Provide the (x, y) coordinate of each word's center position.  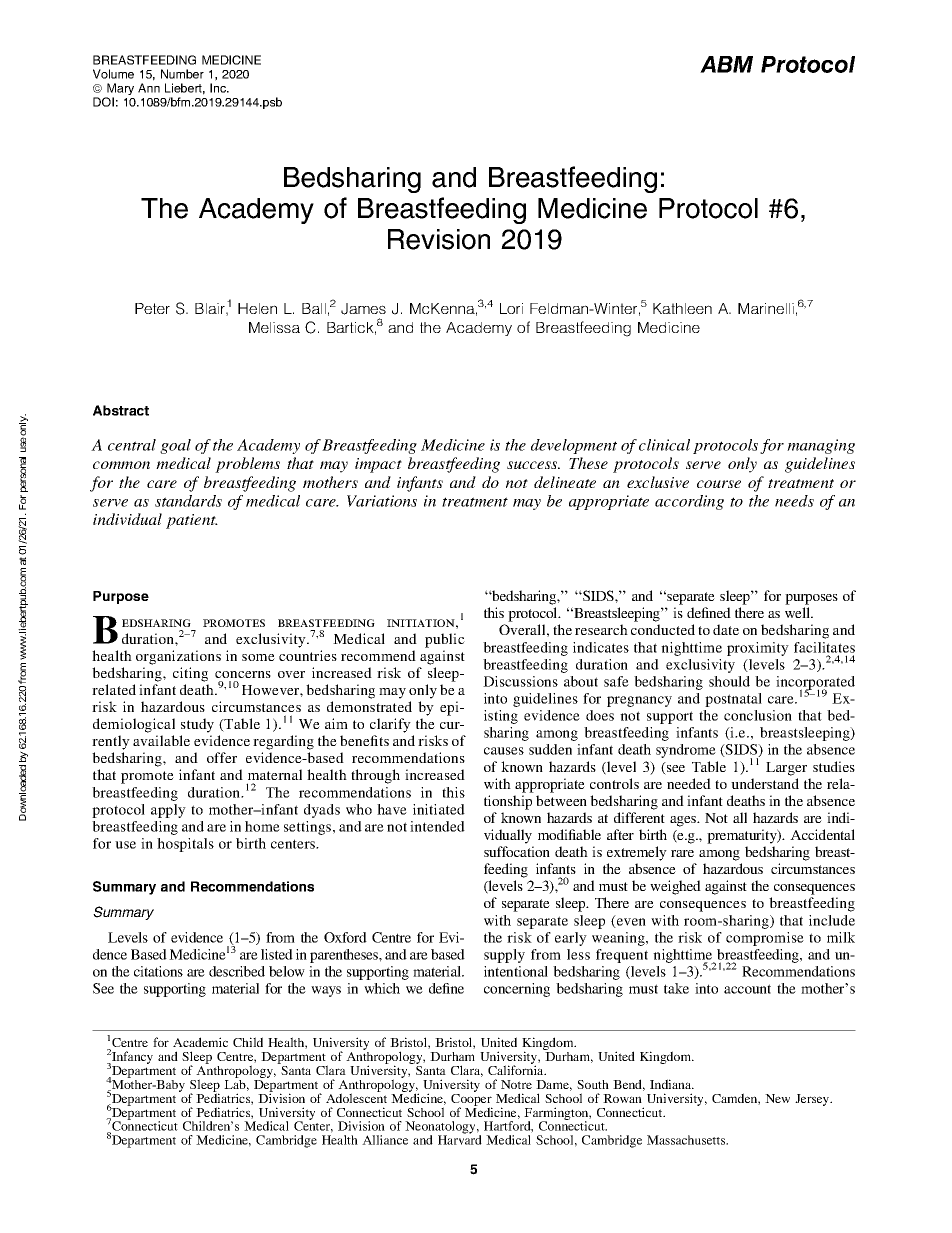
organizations (178, 657)
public (445, 640)
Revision (439, 239)
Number (182, 74)
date (726, 629)
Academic (200, 1042)
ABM (726, 64)
